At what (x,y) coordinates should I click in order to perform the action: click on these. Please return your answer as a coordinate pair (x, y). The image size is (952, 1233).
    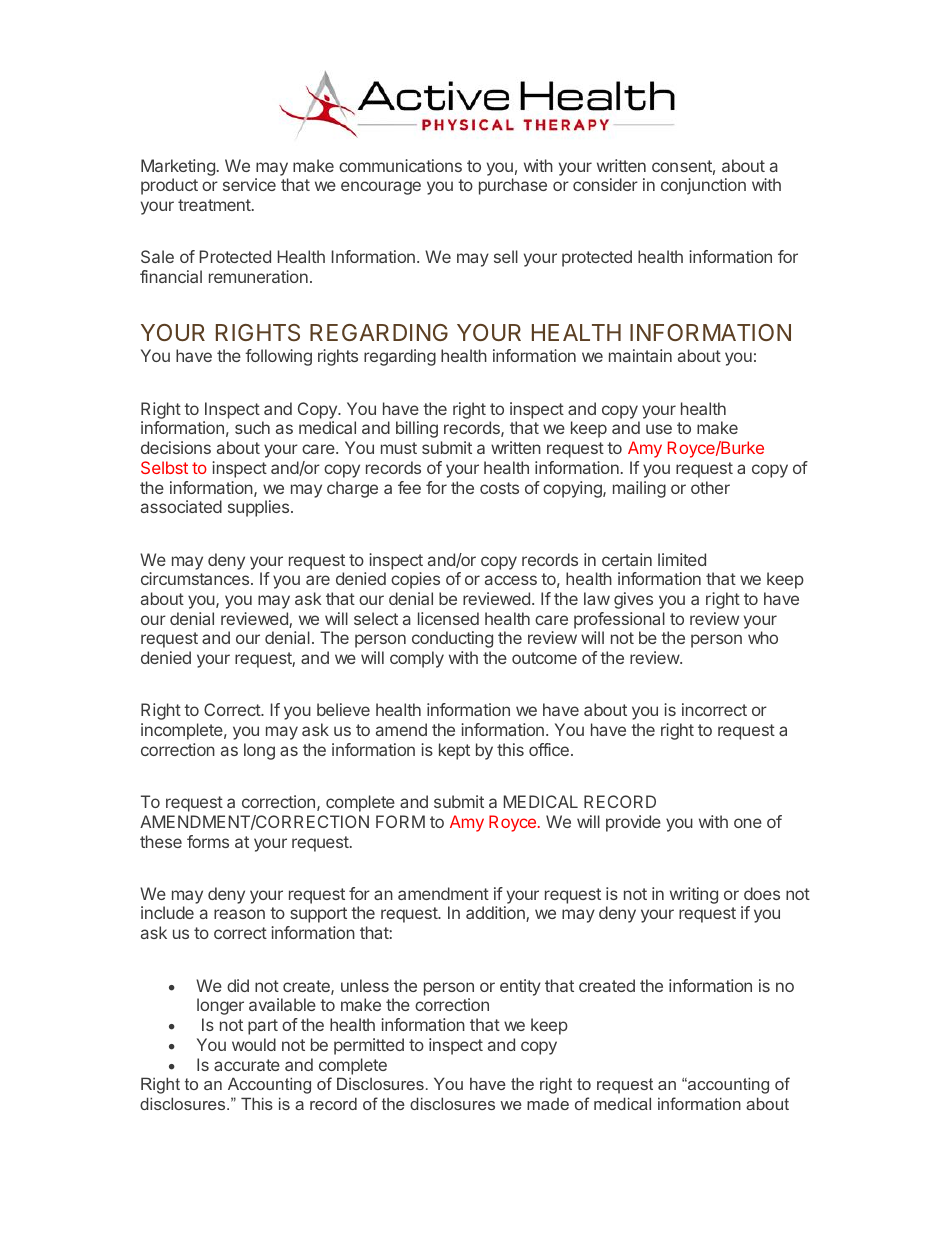
    Looking at the image, I should click on (161, 841).
